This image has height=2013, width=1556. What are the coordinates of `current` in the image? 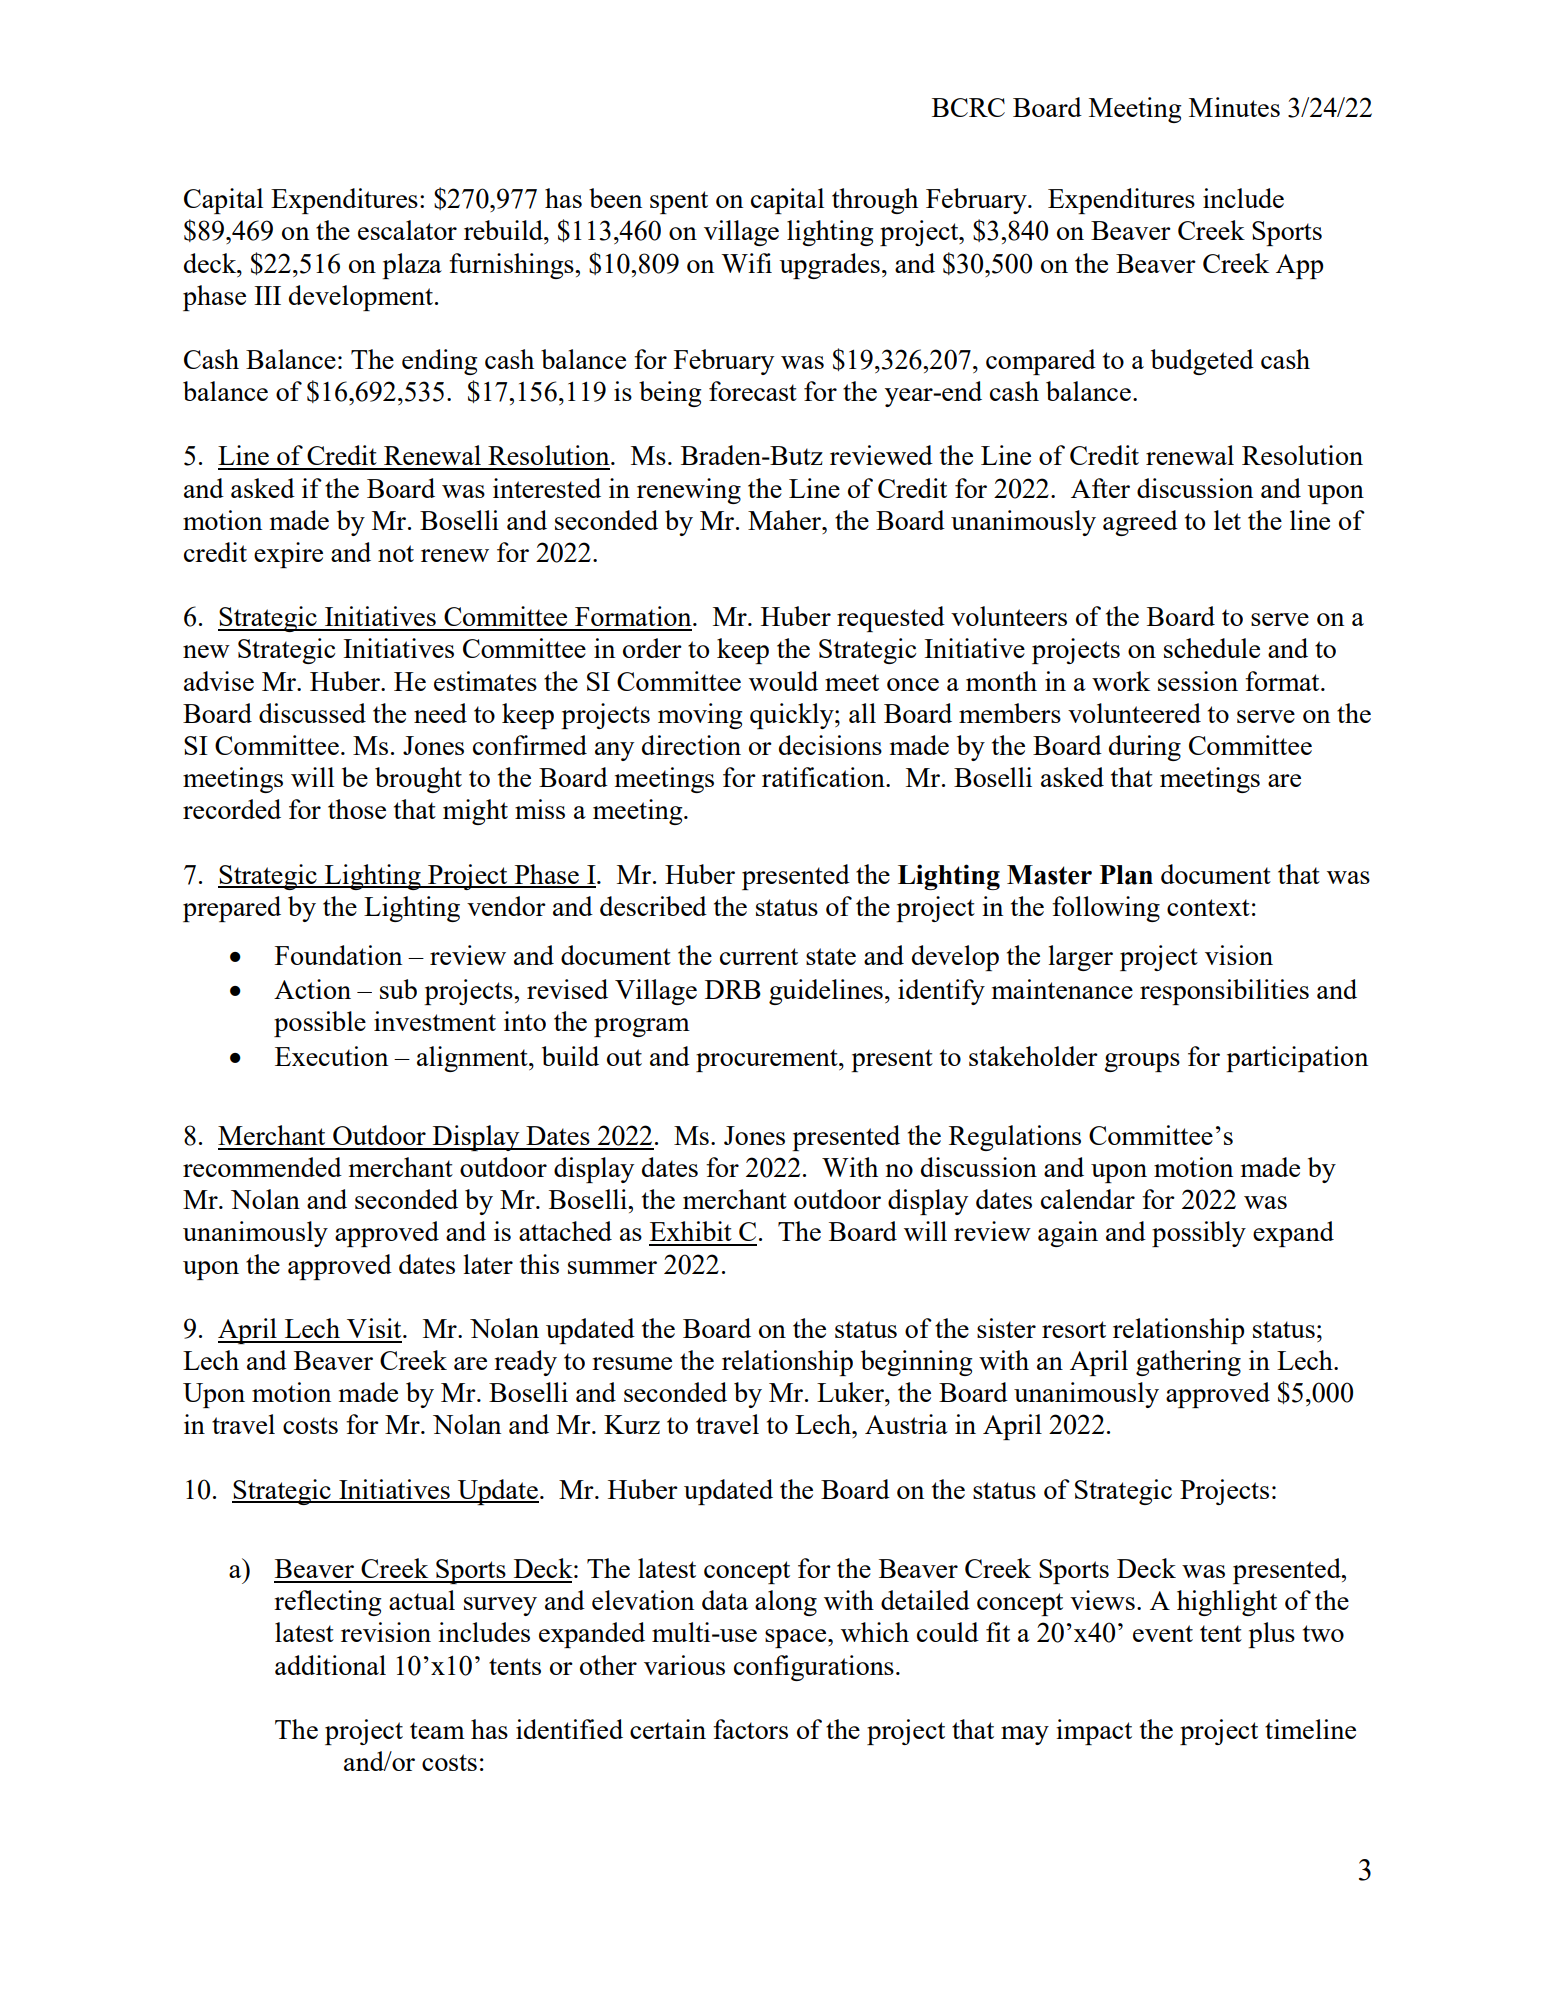 It's located at (759, 956).
